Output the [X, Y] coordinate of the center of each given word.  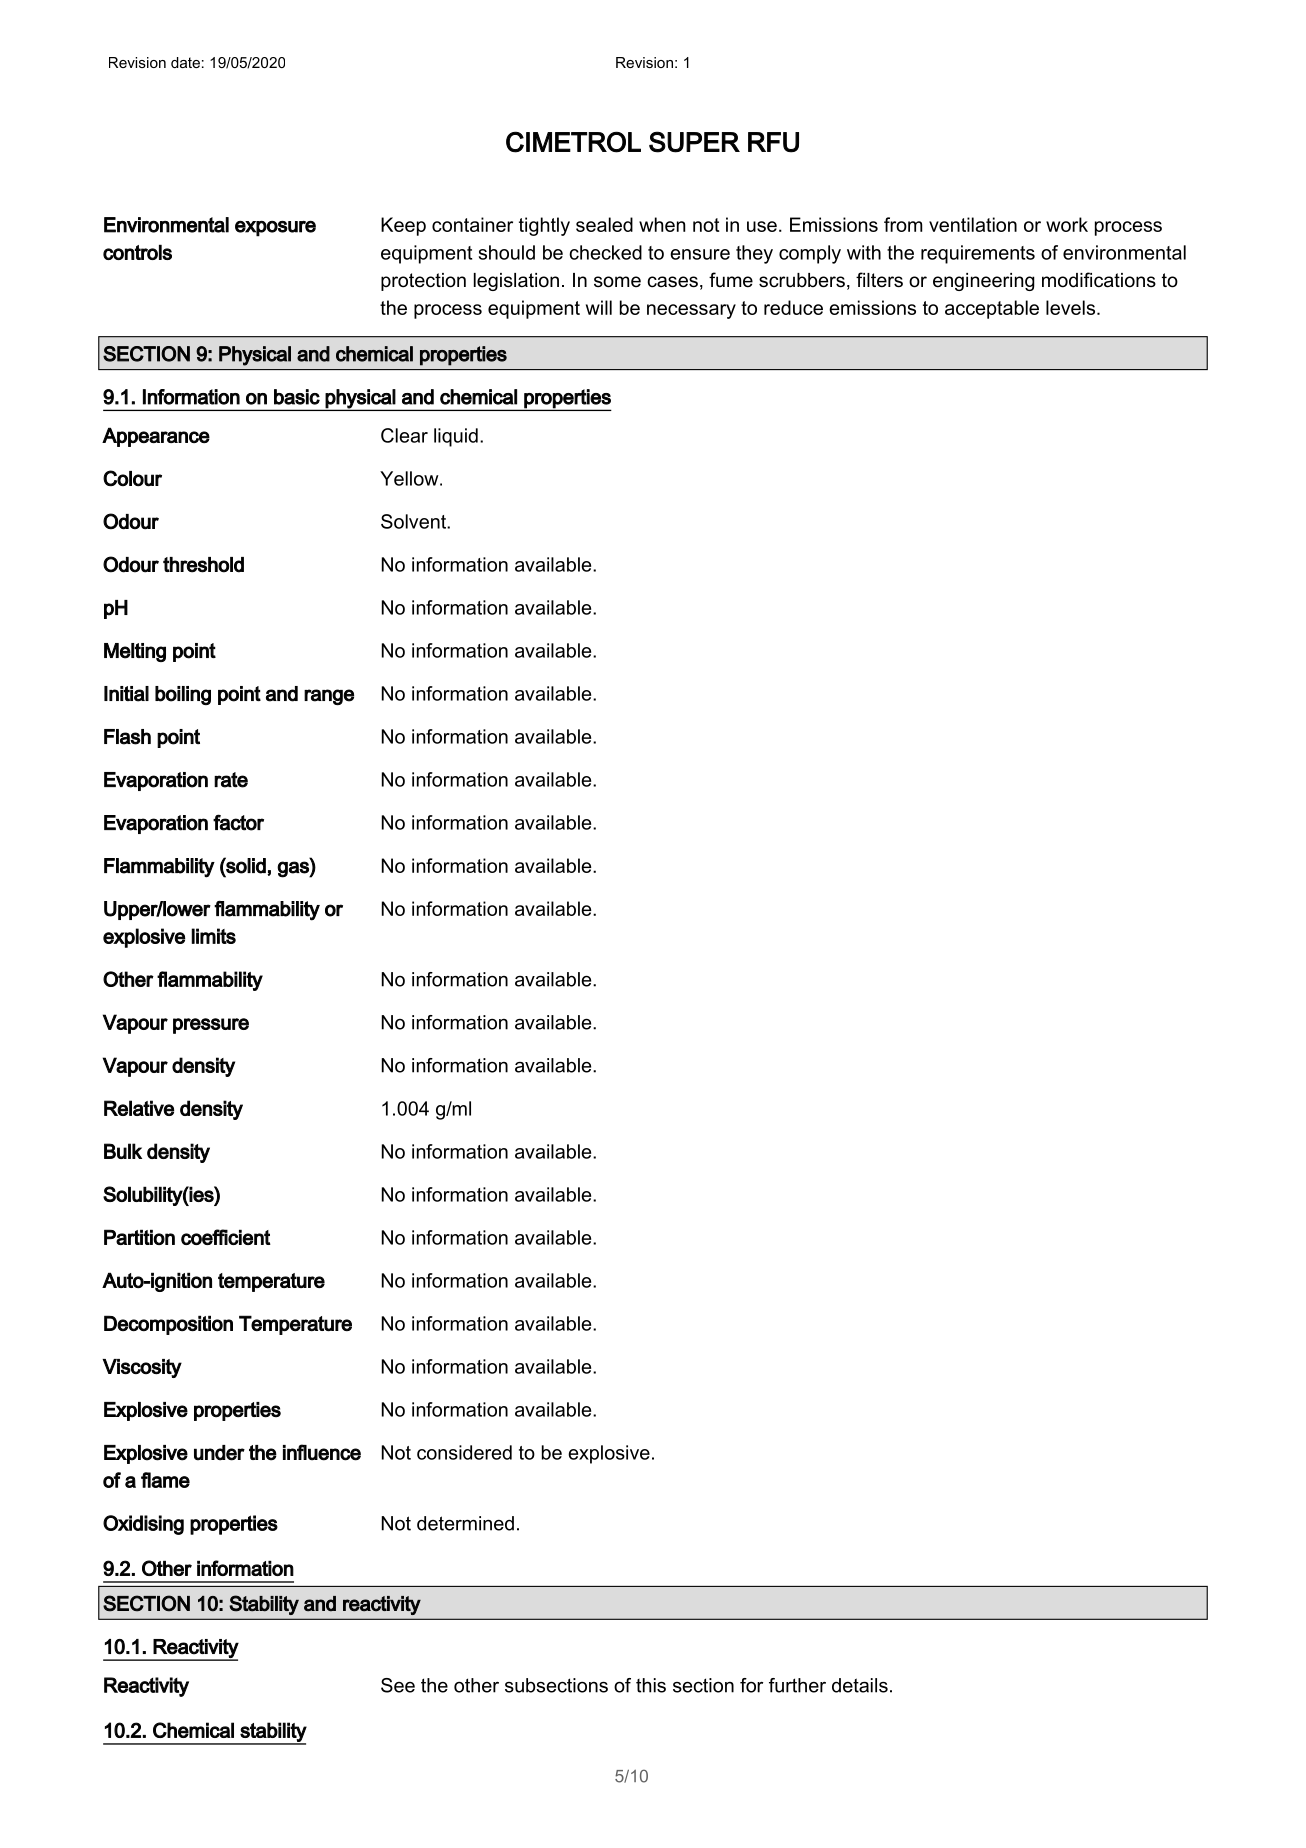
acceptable [992, 309]
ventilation [973, 224]
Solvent [414, 521]
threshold [203, 565]
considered [464, 1452]
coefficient [226, 1237]
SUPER [694, 142]
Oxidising [143, 1525]
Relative [139, 1108]
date [185, 62]
